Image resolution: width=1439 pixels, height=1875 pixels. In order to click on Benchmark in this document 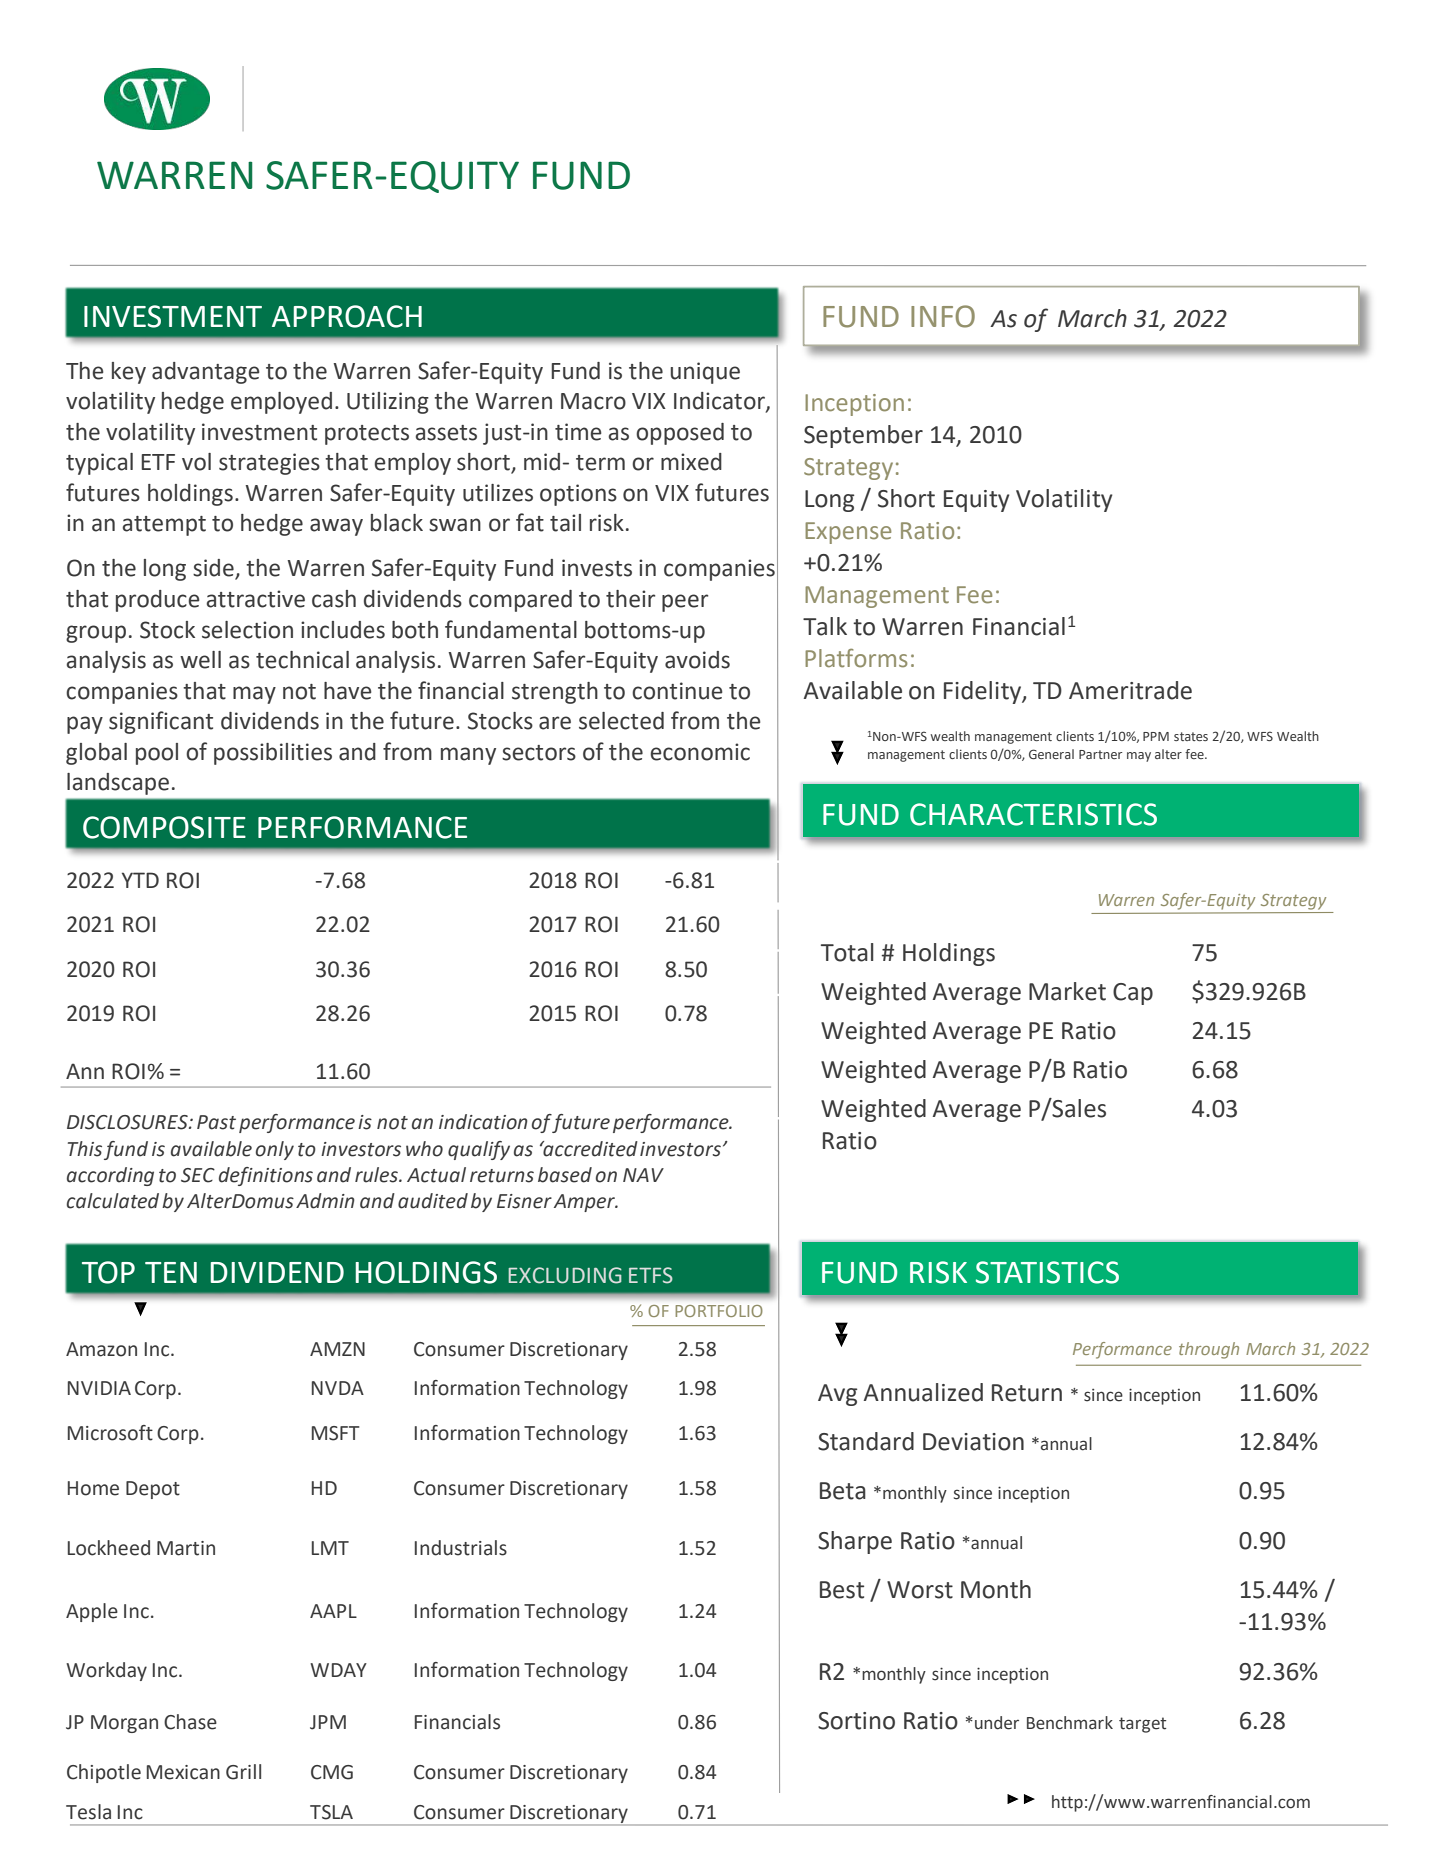, I will do `click(1070, 1723)`.
